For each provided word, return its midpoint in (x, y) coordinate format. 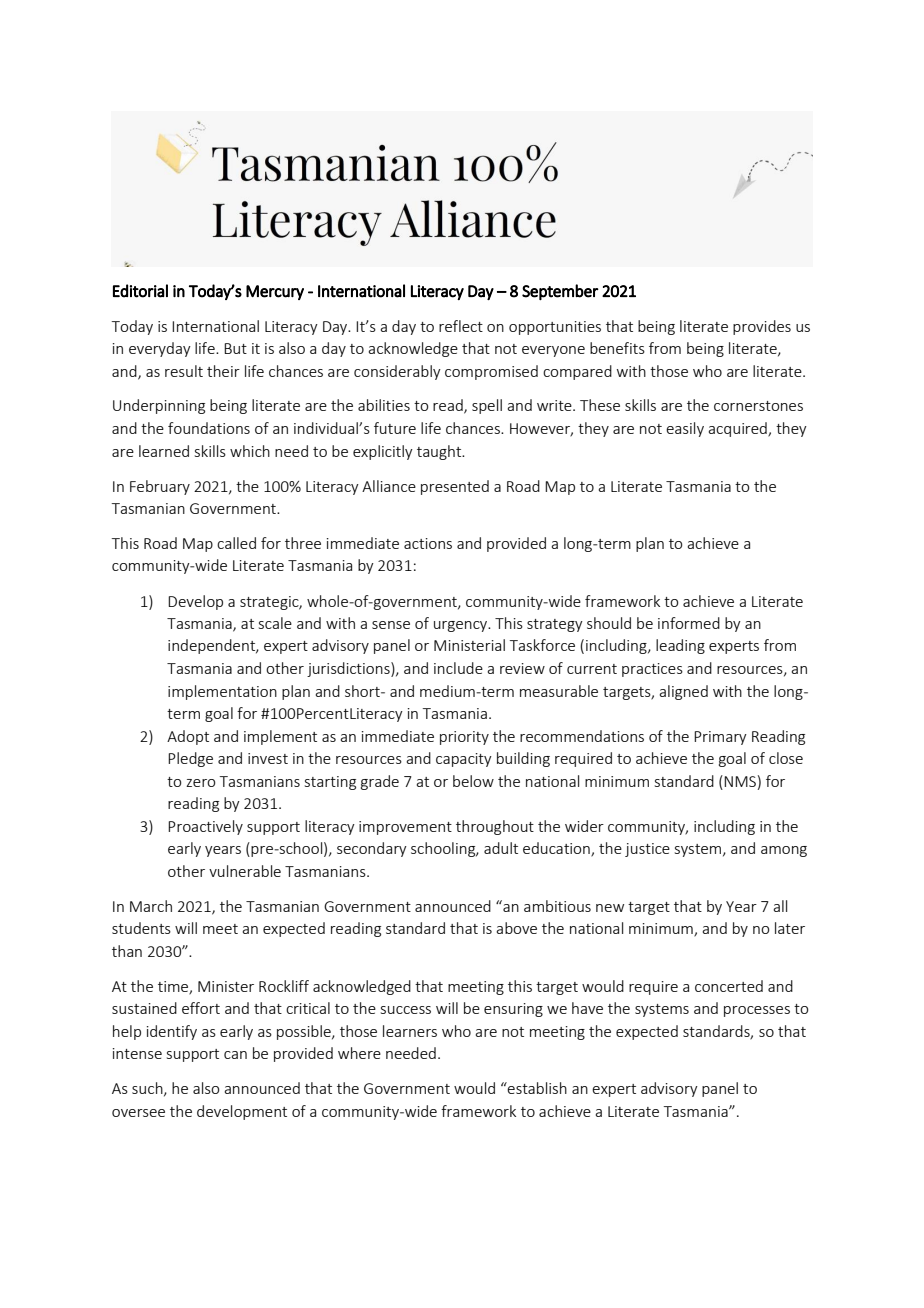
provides (762, 327)
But (235, 348)
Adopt (188, 737)
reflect (461, 326)
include (458, 668)
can (235, 1055)
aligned (683, 692)
